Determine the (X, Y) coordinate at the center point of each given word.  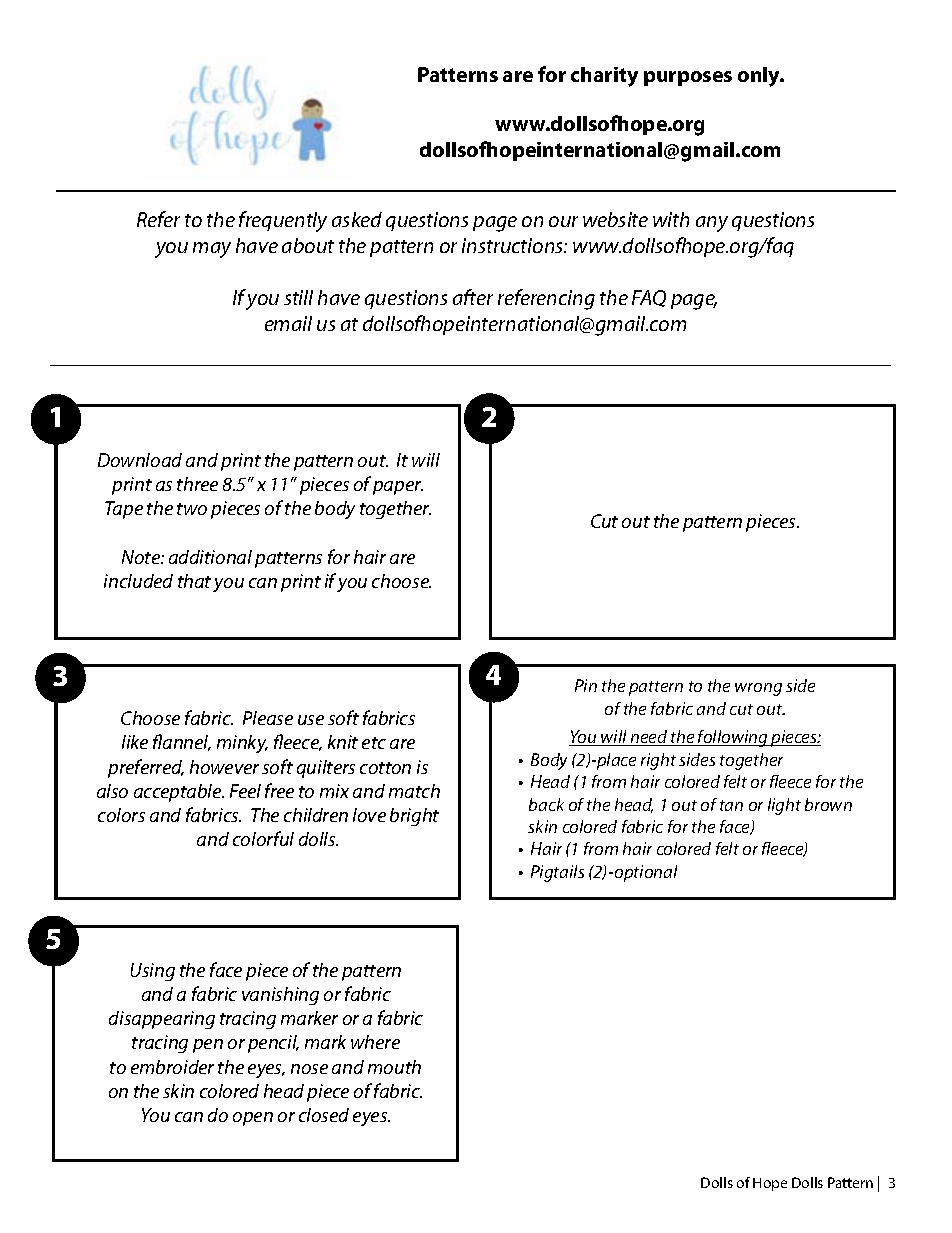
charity (604, 77)
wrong (758, 689)
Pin (586, 685)
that (194, 581)
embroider (172, 1067)
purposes (688, 78)
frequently (283, 221)
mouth (394, 1067)
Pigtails (557, 873)
